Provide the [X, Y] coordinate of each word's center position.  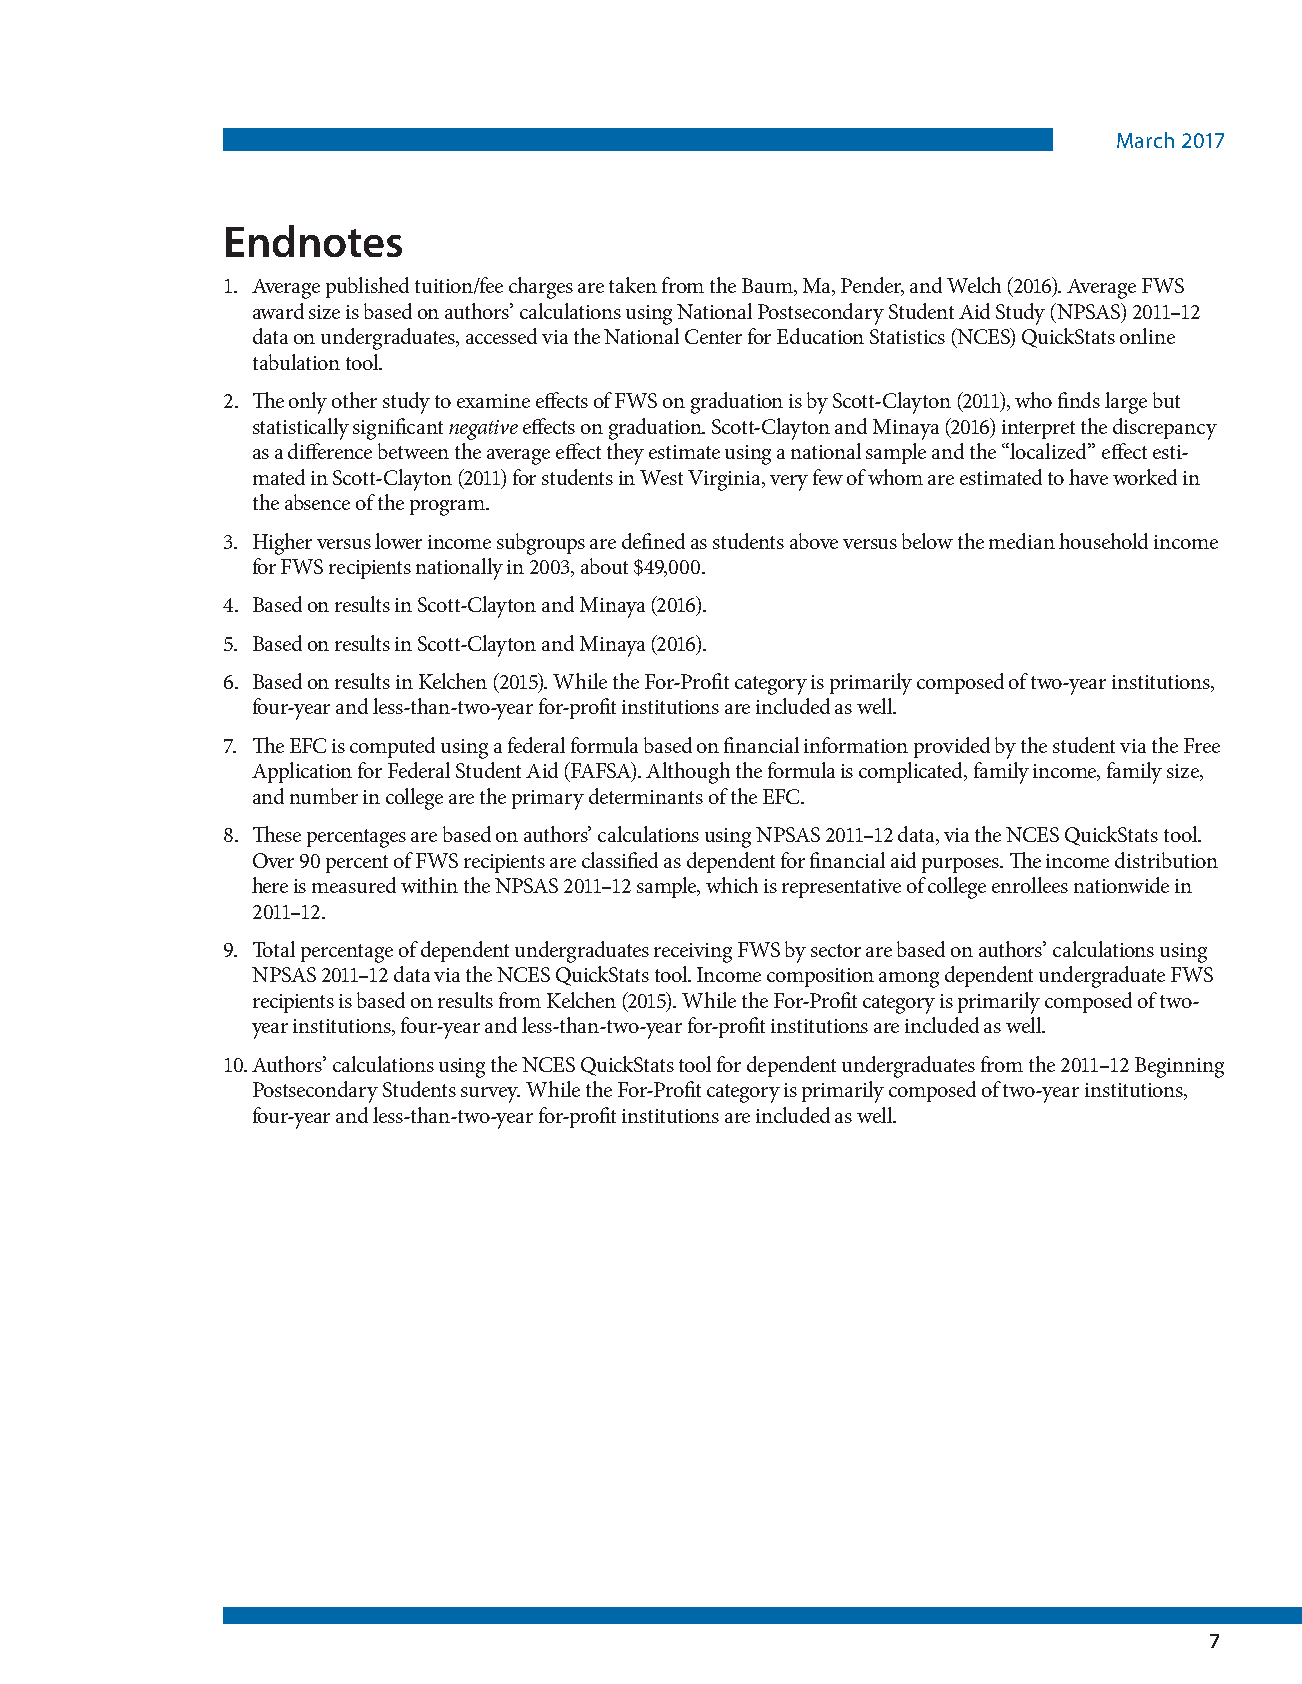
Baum [769, 287]
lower [398, 541]
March [1145, 140]
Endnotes [314, 241]
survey [490, 1095]
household [1103, 541]
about [604, 566]
